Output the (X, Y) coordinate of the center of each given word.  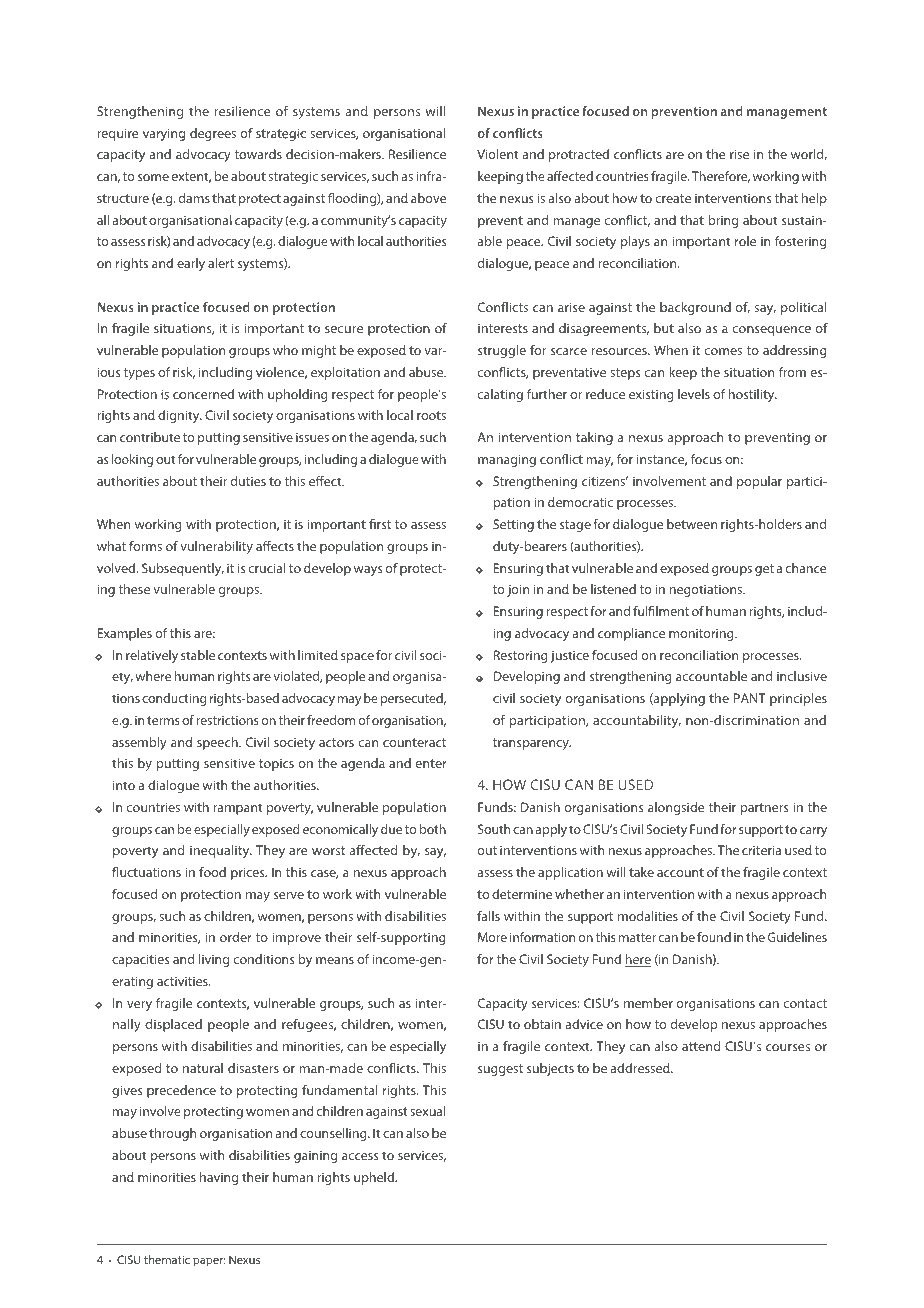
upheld (375, 1178)
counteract (414, 742)
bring (723, 221)
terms (163, 720)
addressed (641, 1068)
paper (209, 1262)
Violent (497, 154)
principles (798, 699)
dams (194, 198)
